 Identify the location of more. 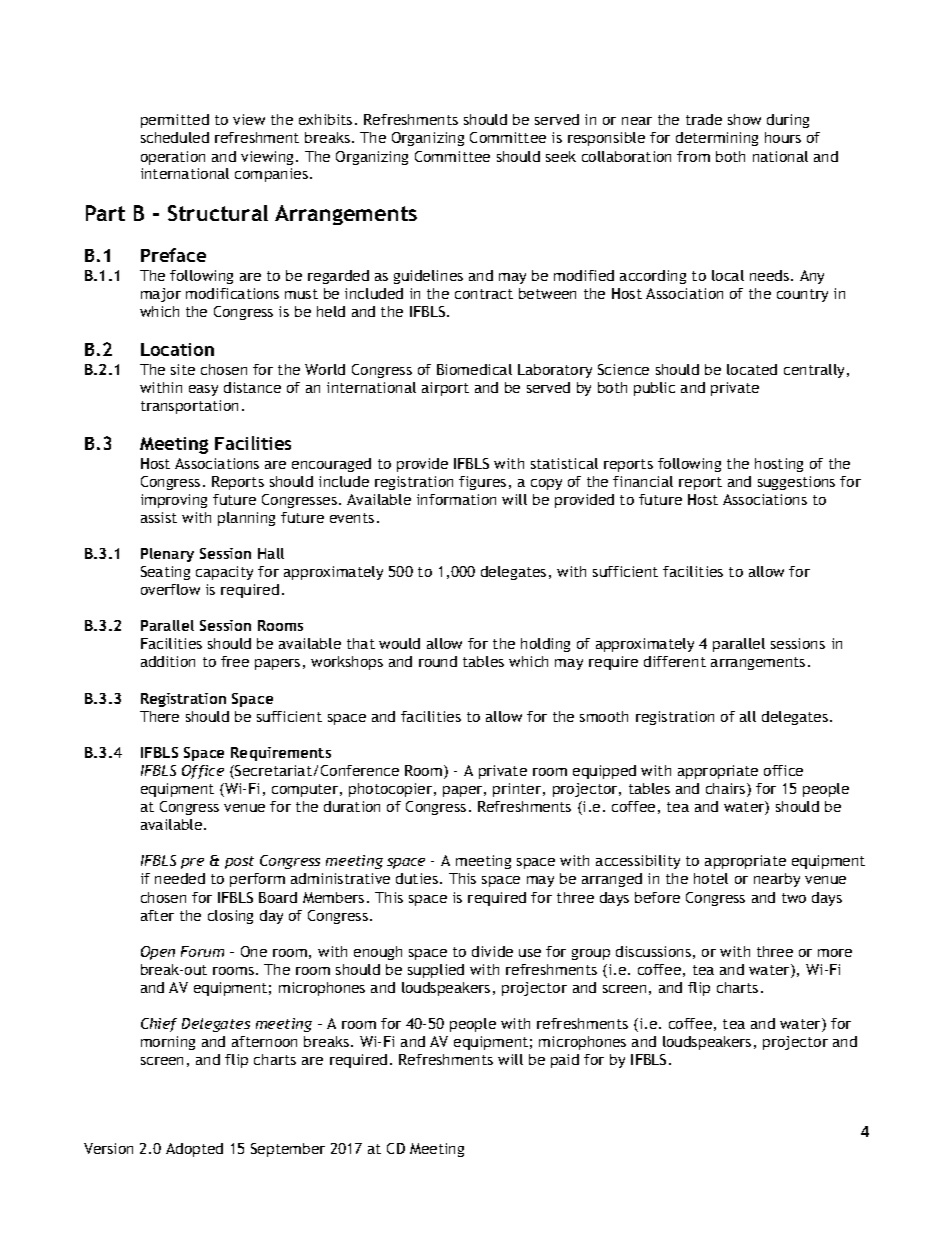
(835, 953).
